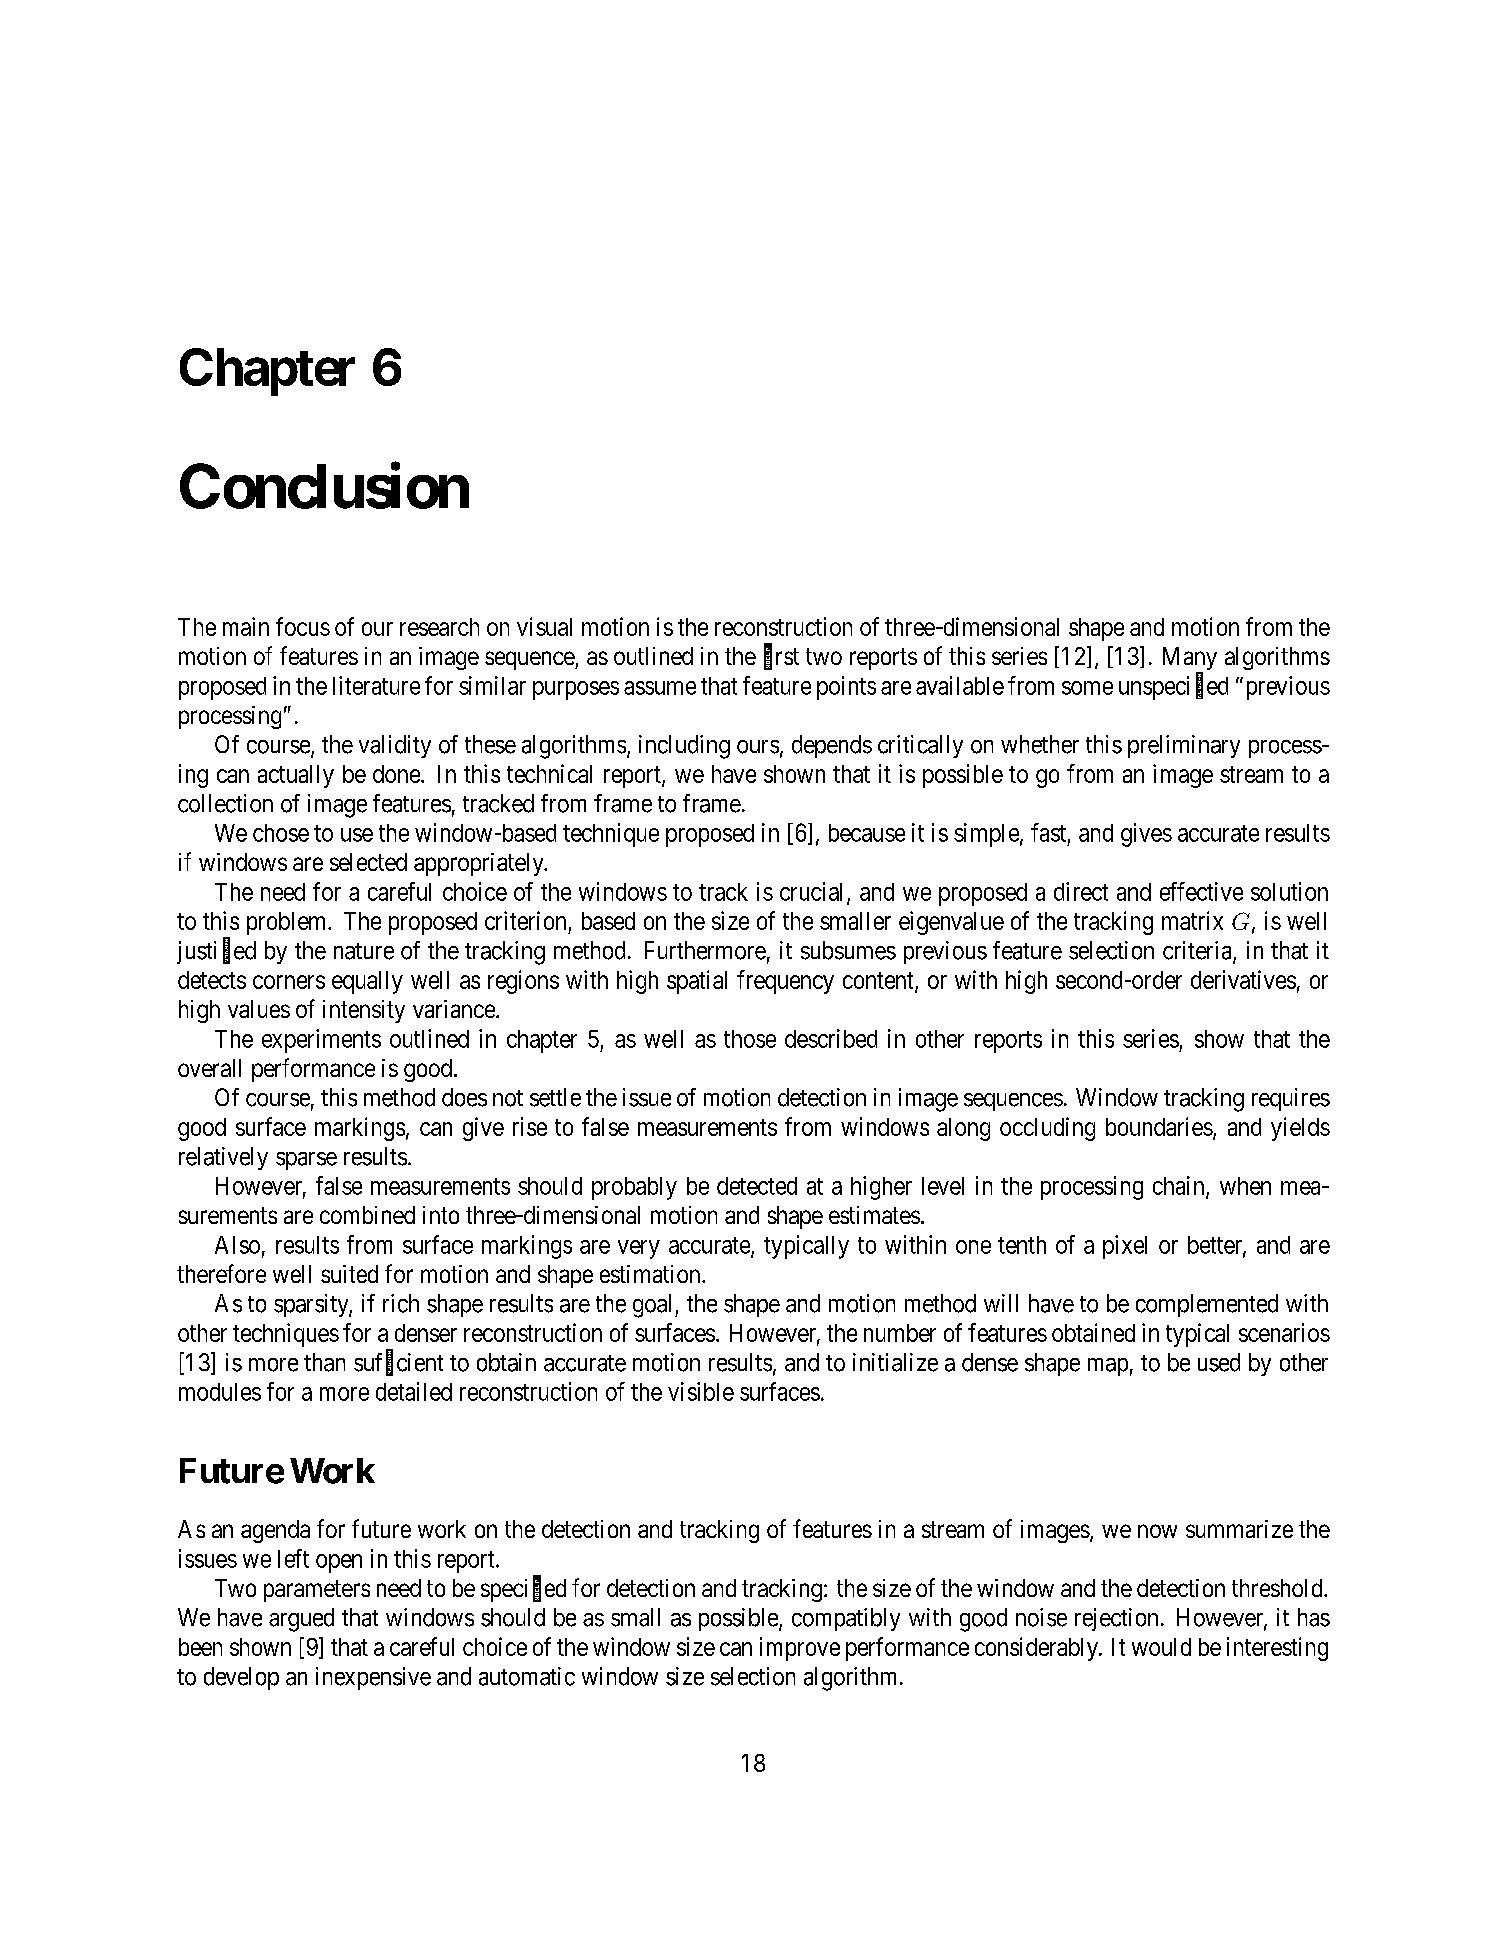 Image resolution: width=1506 pixels, height=1949 pixels. What do you see at coordinates (1219, 1362) in the screenshot?
I see `used` at bounding box center [1219, 1362].
